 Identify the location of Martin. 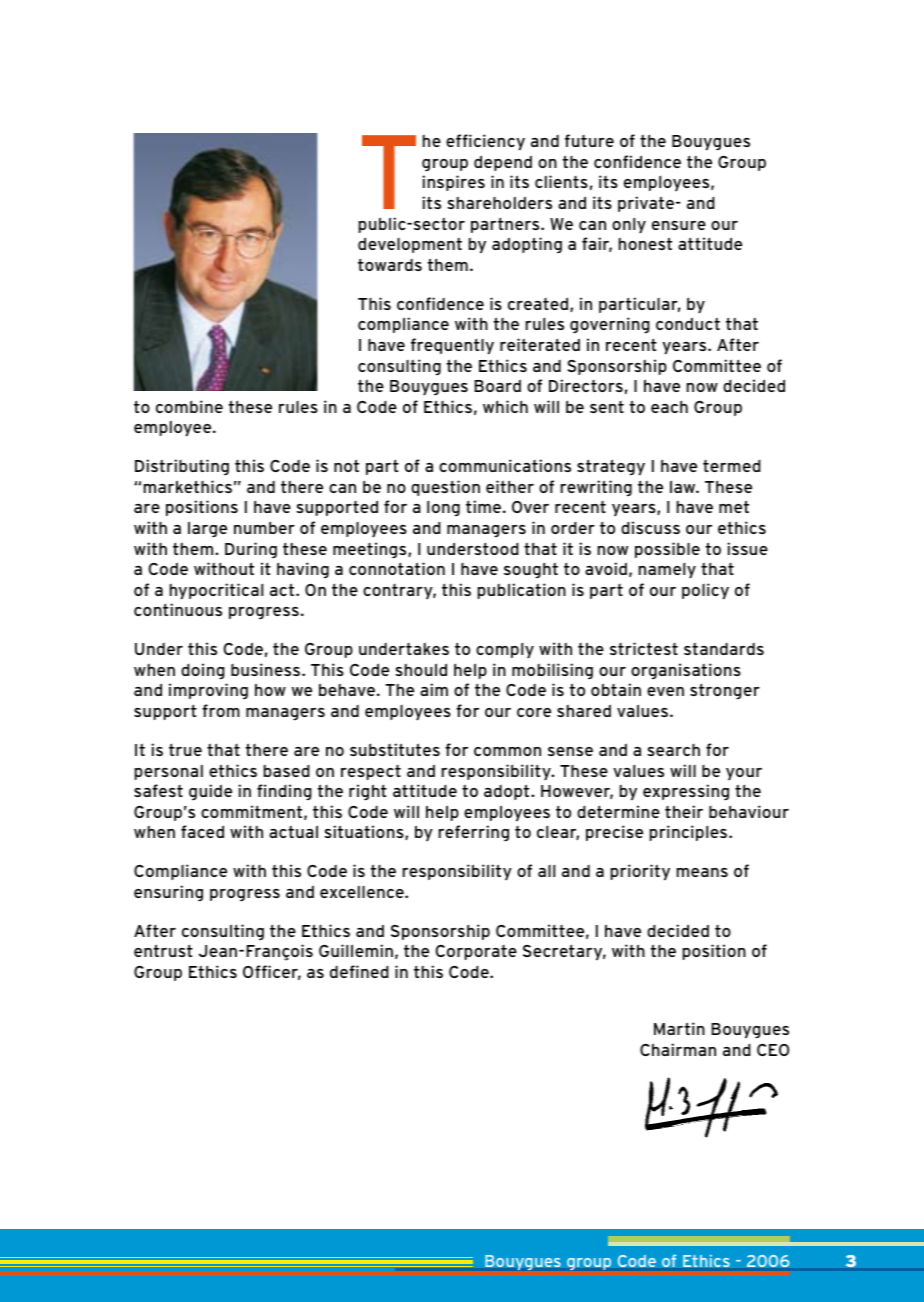
(679, 1028).
